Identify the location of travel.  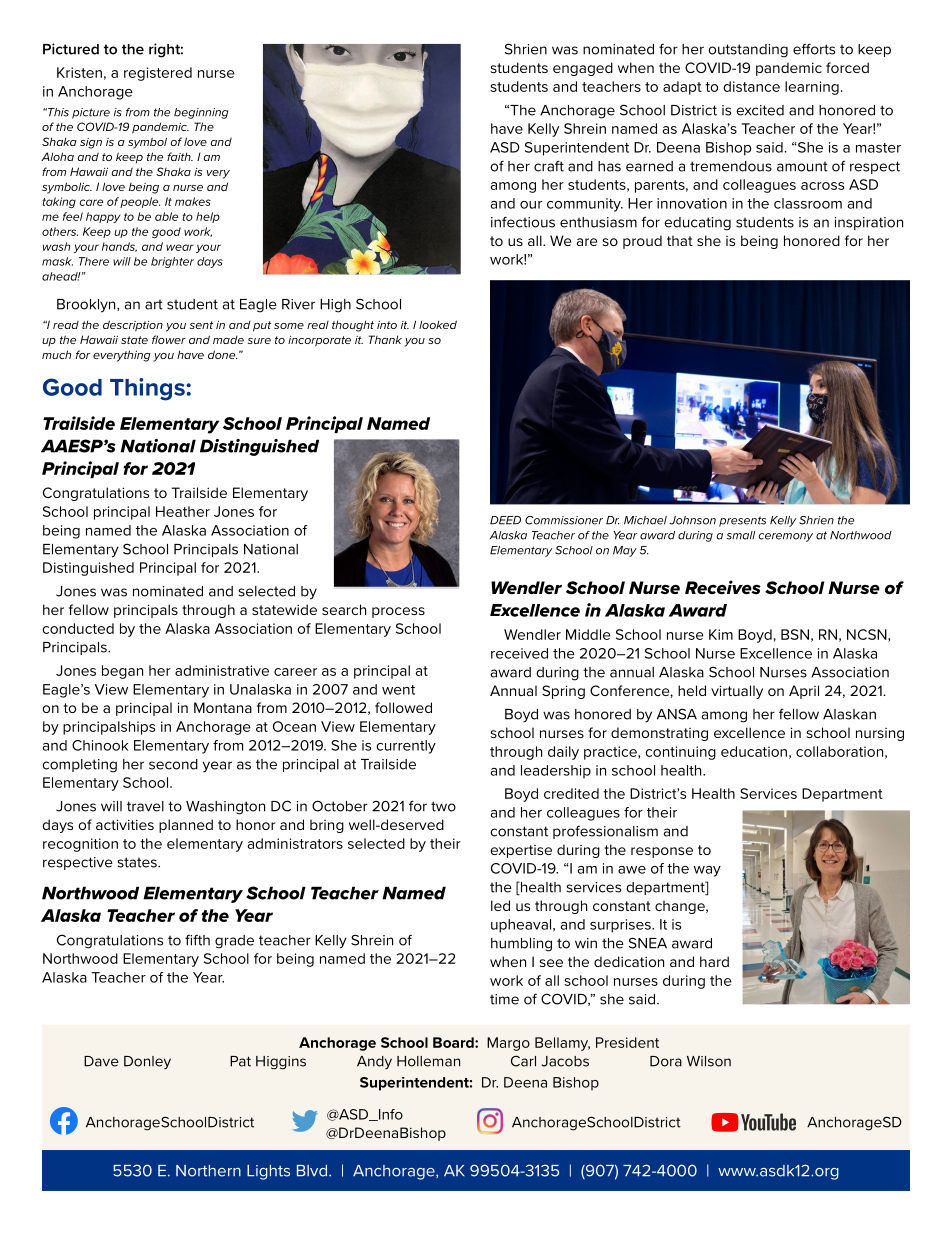
(145, 806).
